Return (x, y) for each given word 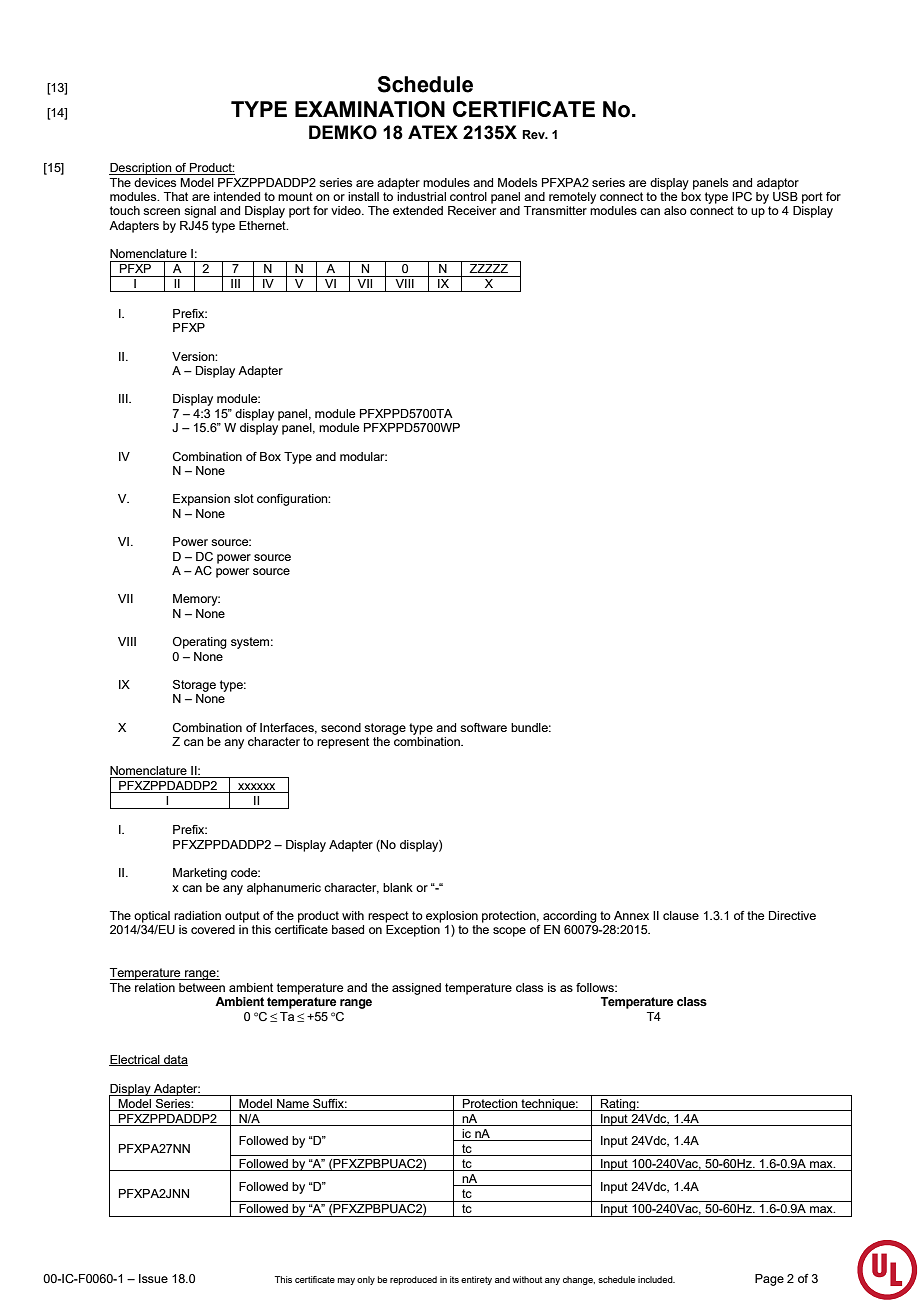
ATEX (433, 132)
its (454, 1279)
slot (244, 498)
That (176, 196)
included (656, 1279)
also (675, 210)
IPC (742, 196)
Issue (153, 1278)
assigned (416, 989)
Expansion (201, 500)
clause (681, 915)
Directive (792, 915)
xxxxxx (256, 786)
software (483, 727)
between (202, 987)
